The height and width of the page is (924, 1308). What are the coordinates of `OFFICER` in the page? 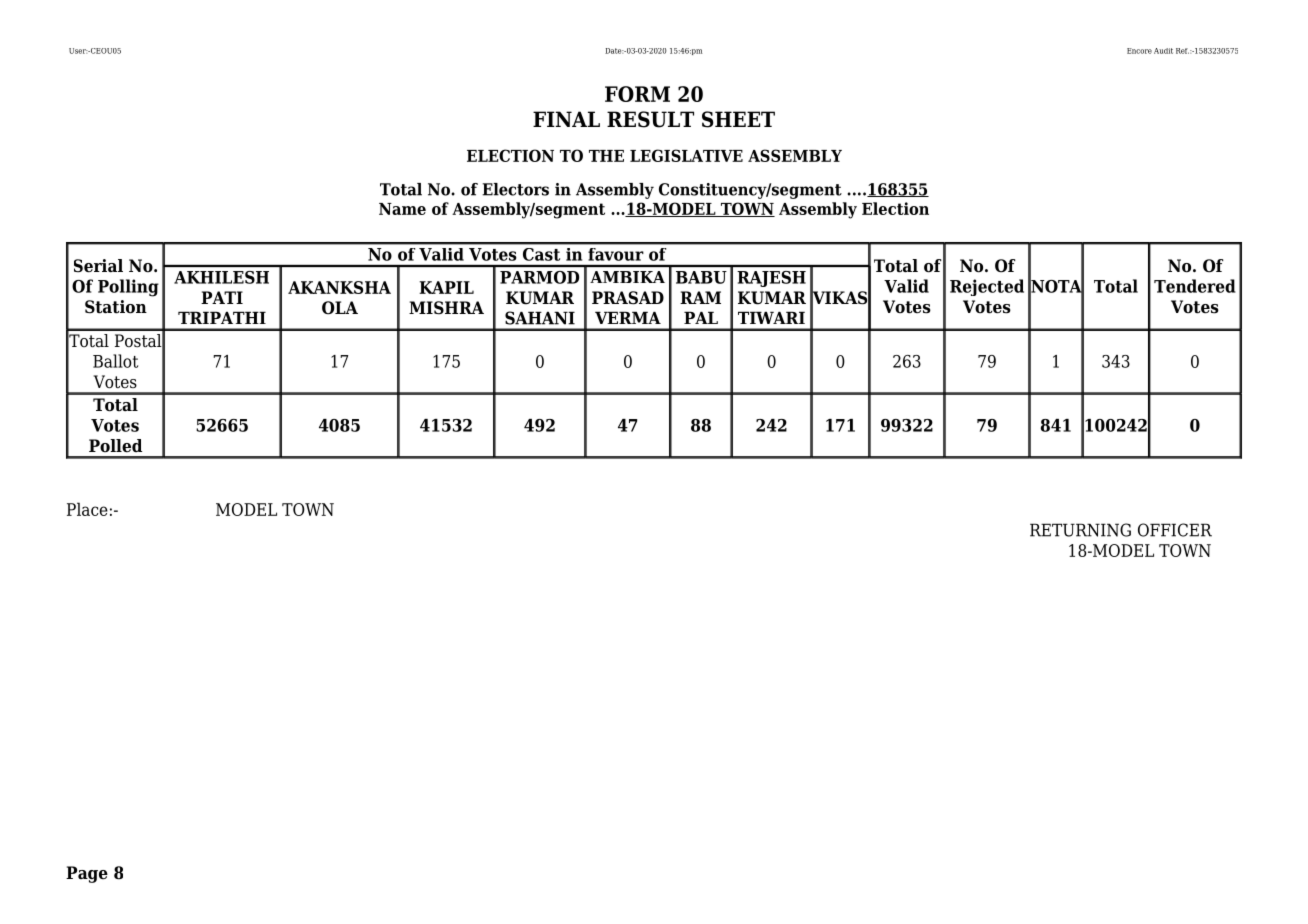 It's located at (1175, 530).
